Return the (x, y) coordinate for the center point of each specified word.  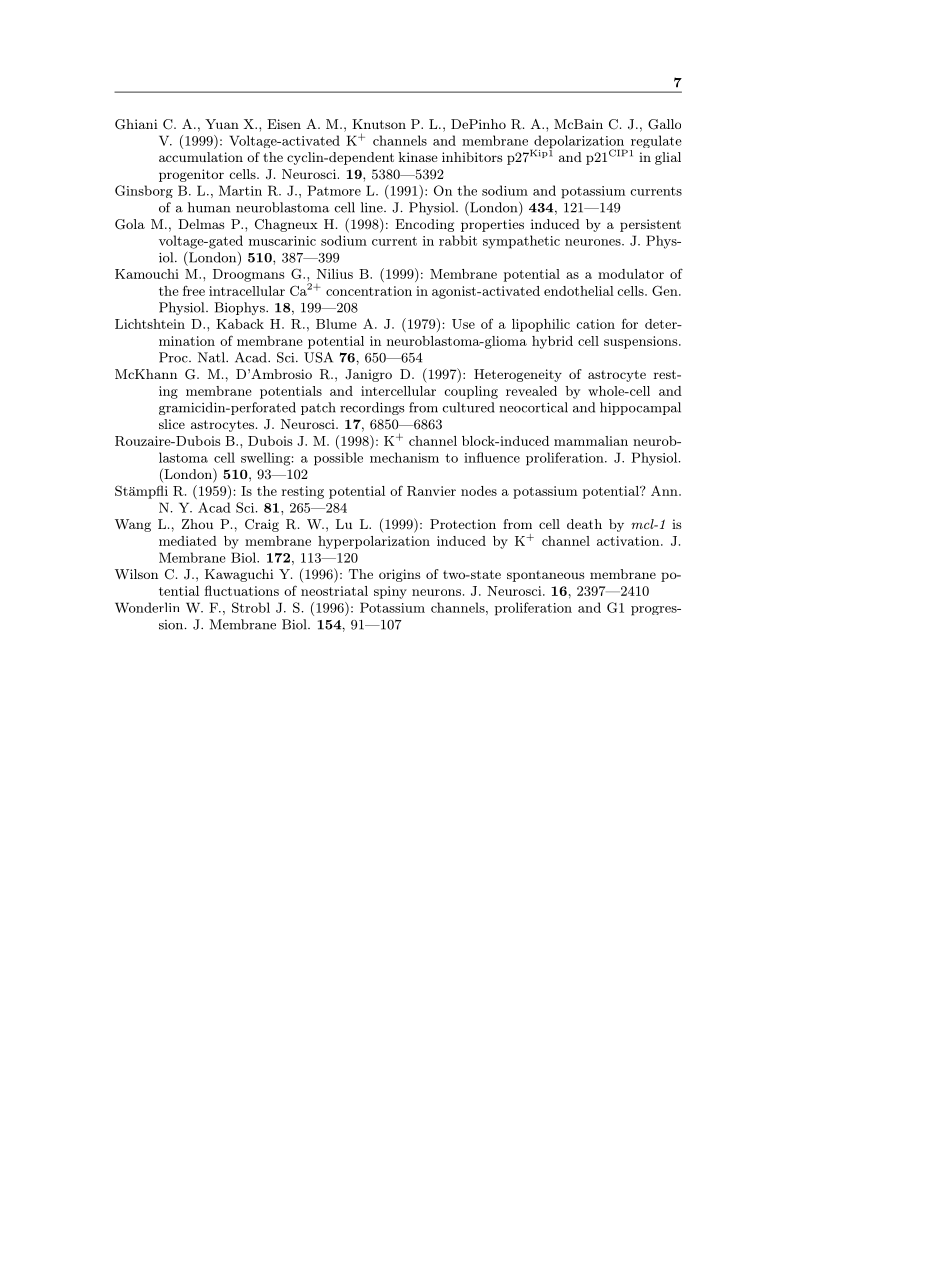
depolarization (580, 143)
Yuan (222, 124)
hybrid (552, 342)
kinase (418, 157)
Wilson (136, 574)
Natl (212, 357)
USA (318, 357)
